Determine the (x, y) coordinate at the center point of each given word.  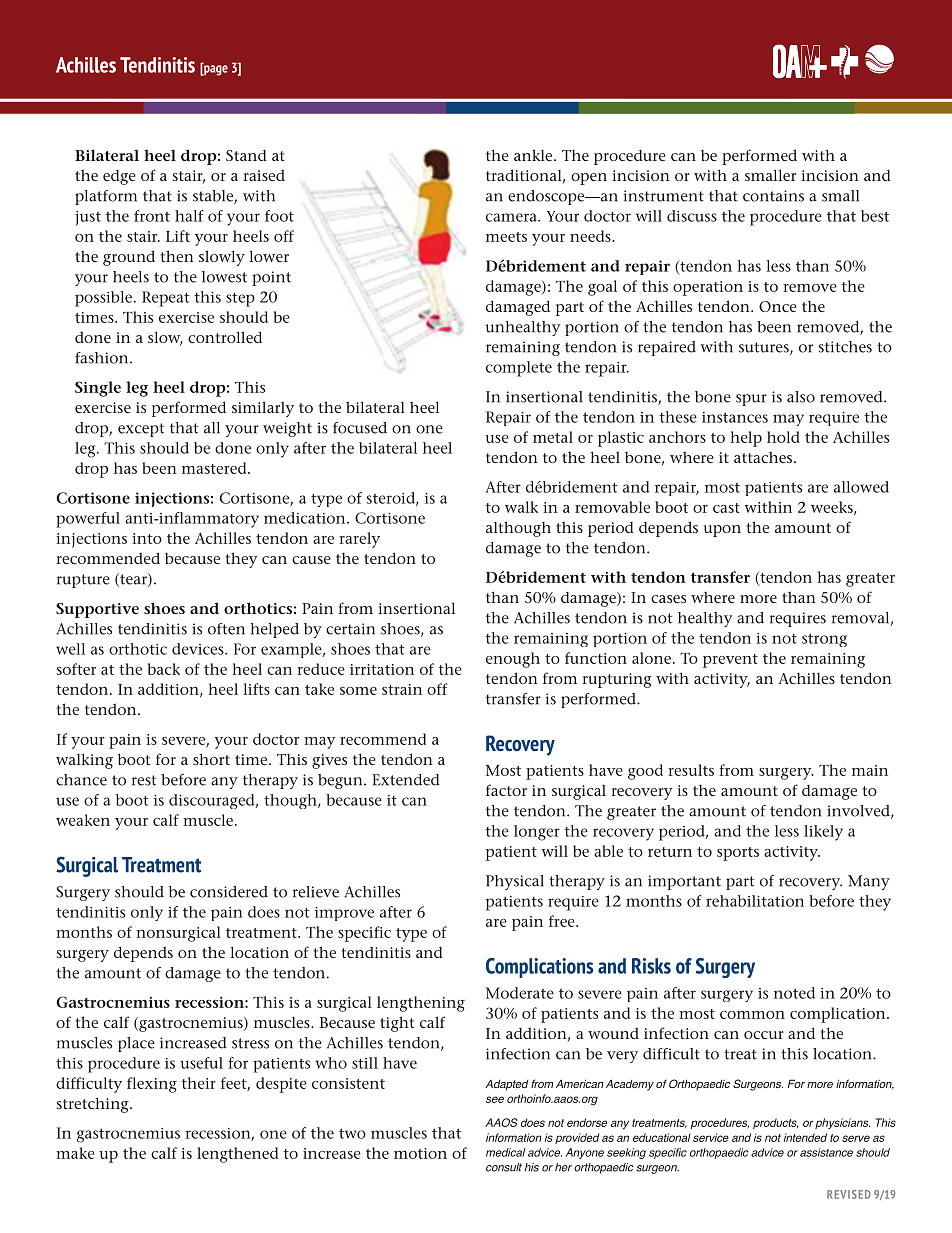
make (75, 1153)
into (147, 538)
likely (823, 833)
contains (773, 196)
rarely (359, 540)
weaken (83, 820)
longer (537, 833)
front (152, 216)
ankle (534, 155)
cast (726, 508)
